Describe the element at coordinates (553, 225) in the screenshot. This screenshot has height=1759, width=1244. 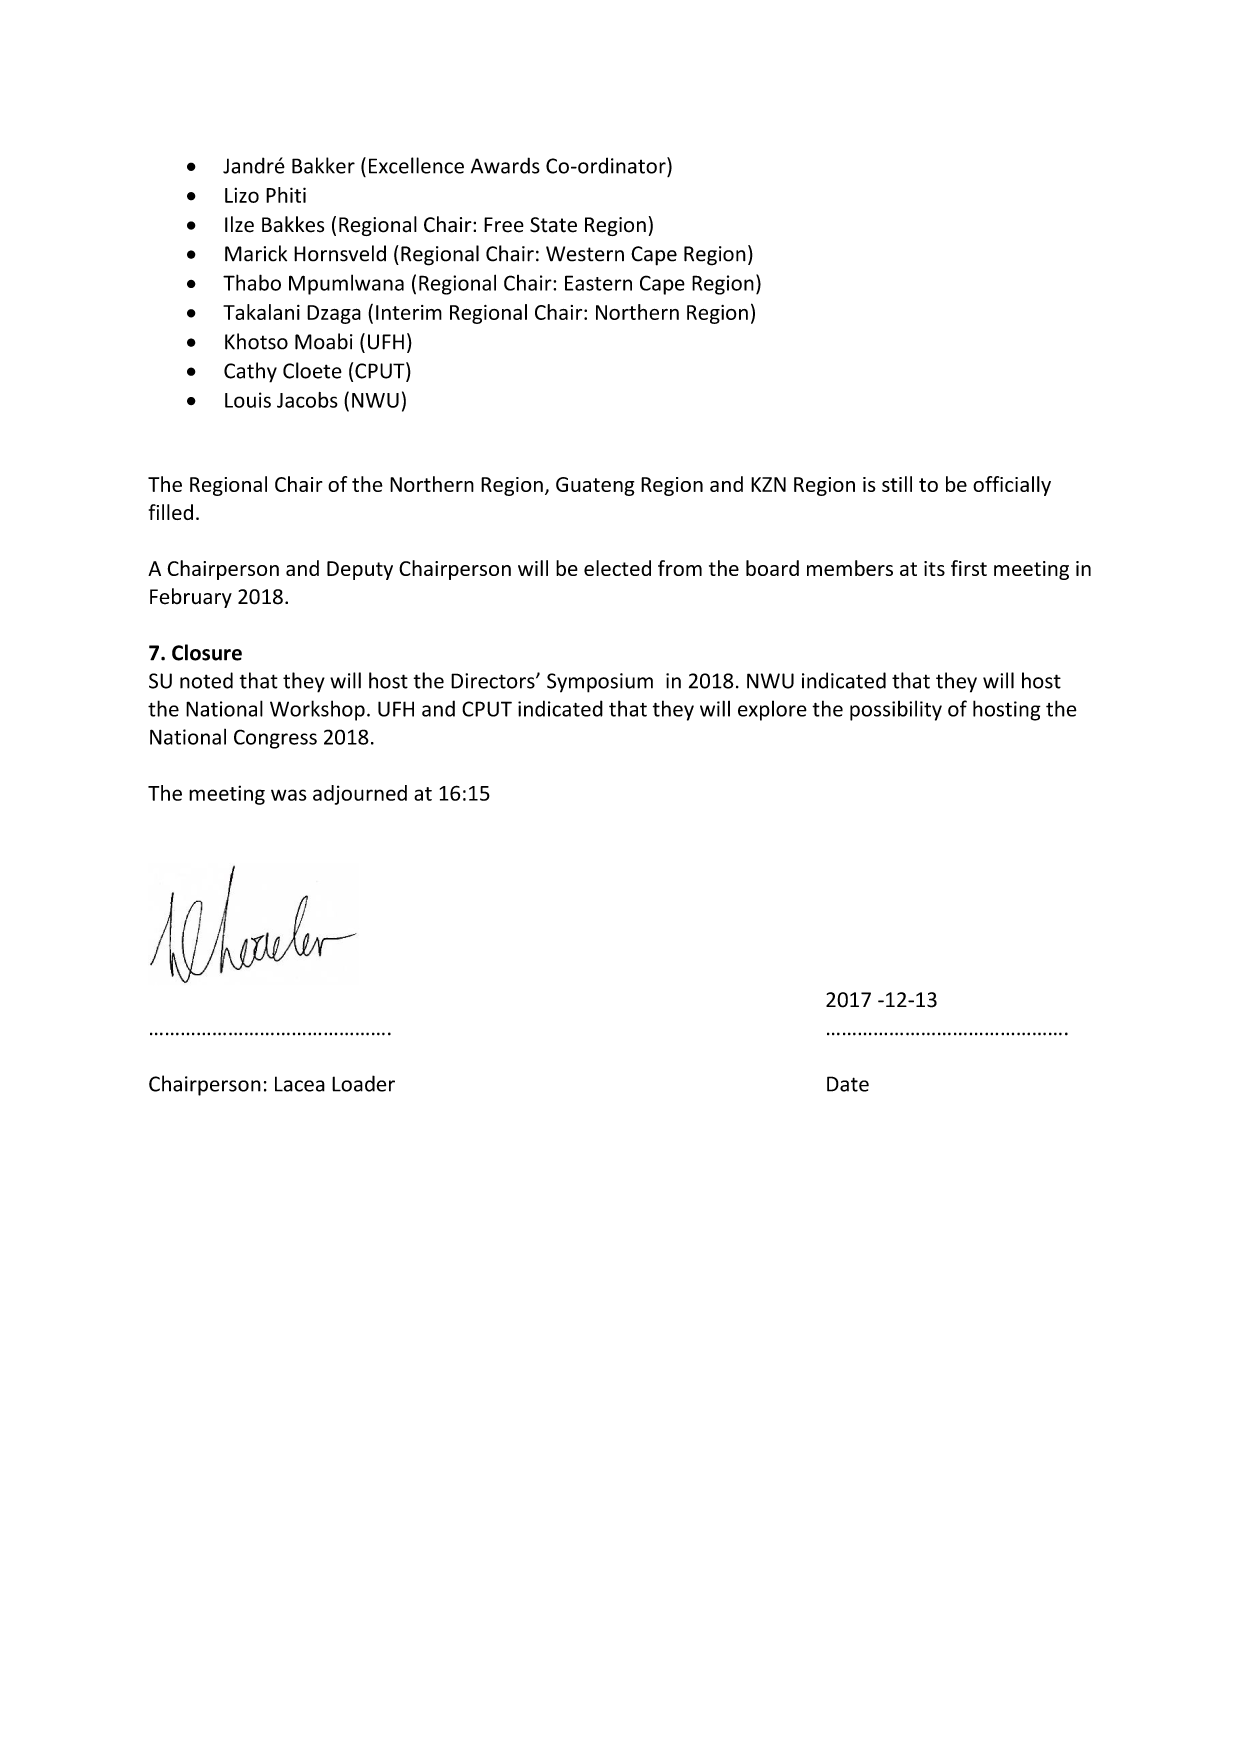
I see `State` at that location.
